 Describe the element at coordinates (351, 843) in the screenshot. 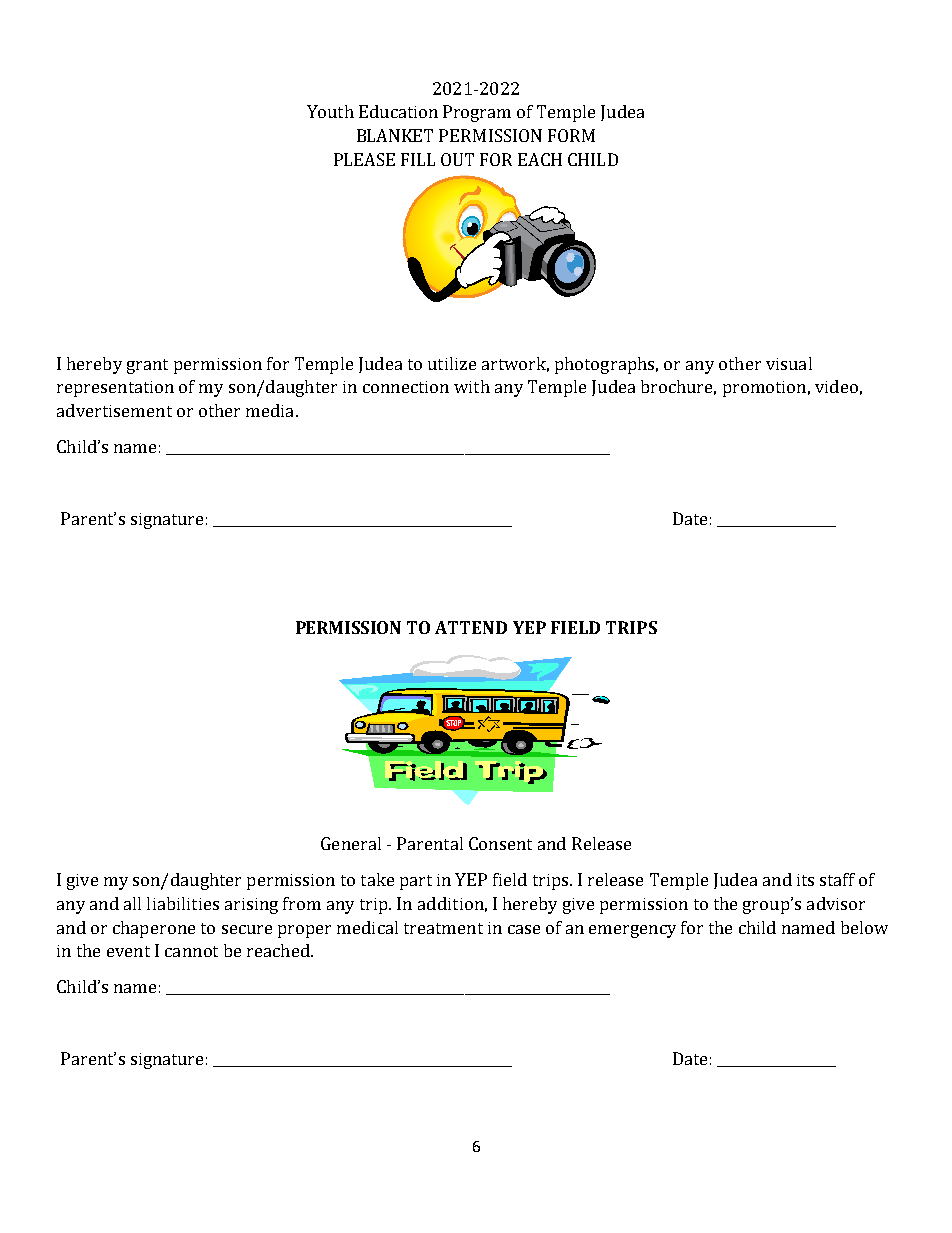

I see `General` at that location.
